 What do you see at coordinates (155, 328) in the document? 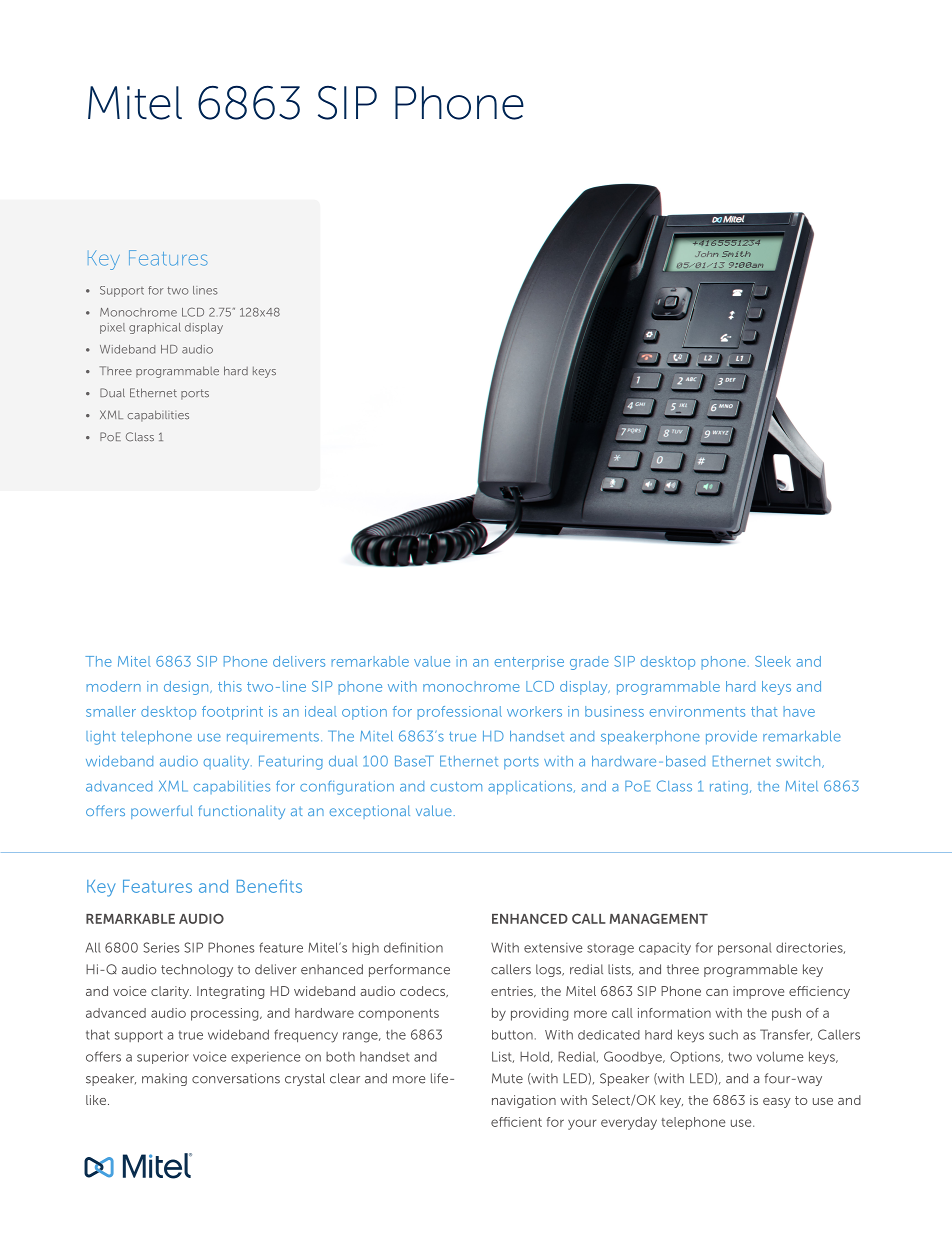
I see `graphical` at bounding box center [155, 328].
